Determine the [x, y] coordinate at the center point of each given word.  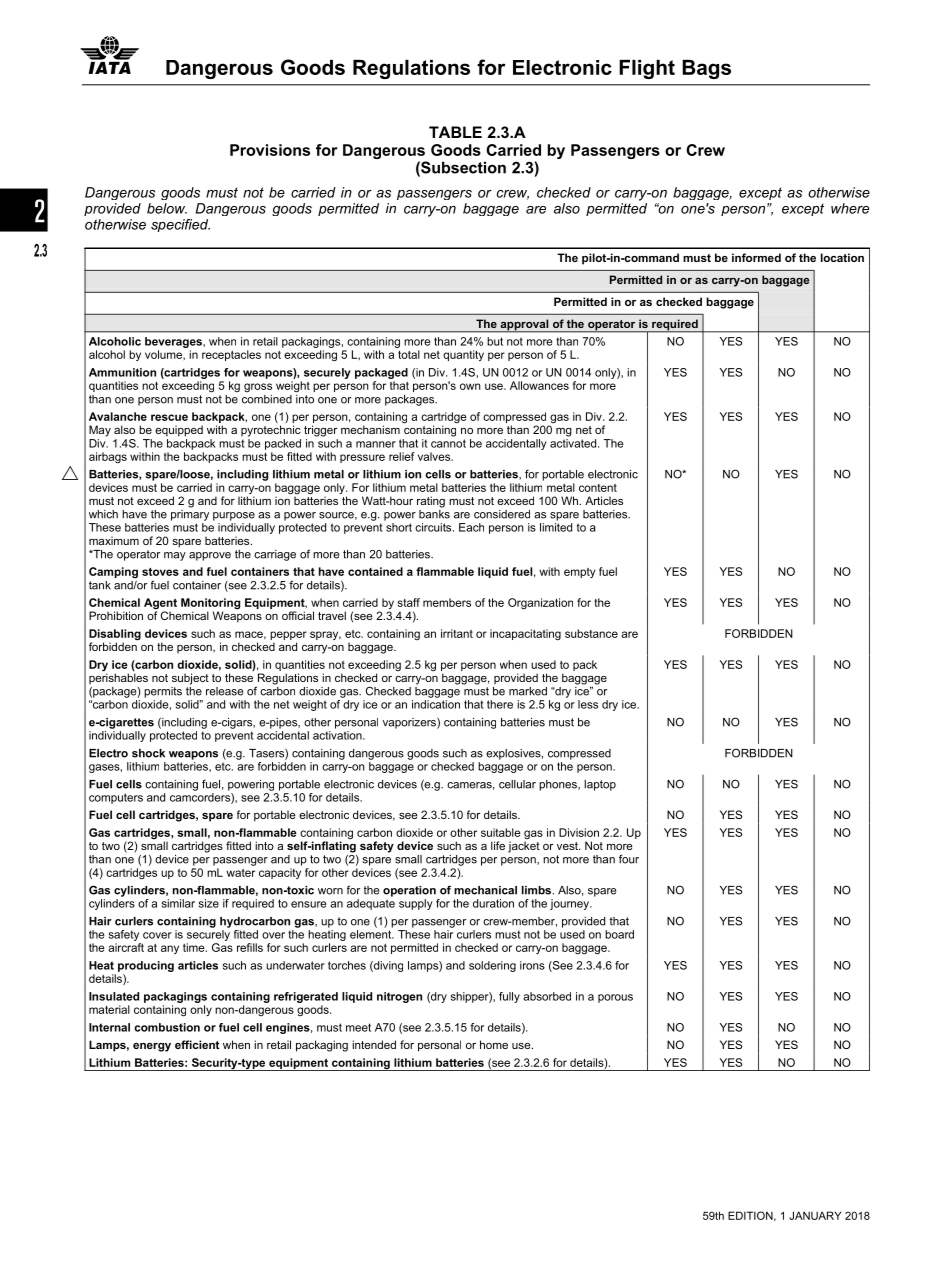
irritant [457, 633]
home [494, 1044]
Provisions [270, 150]
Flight [647, 69]
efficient [197, 1044]
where [850, 208]
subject [190, 679]
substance [591, 633]
